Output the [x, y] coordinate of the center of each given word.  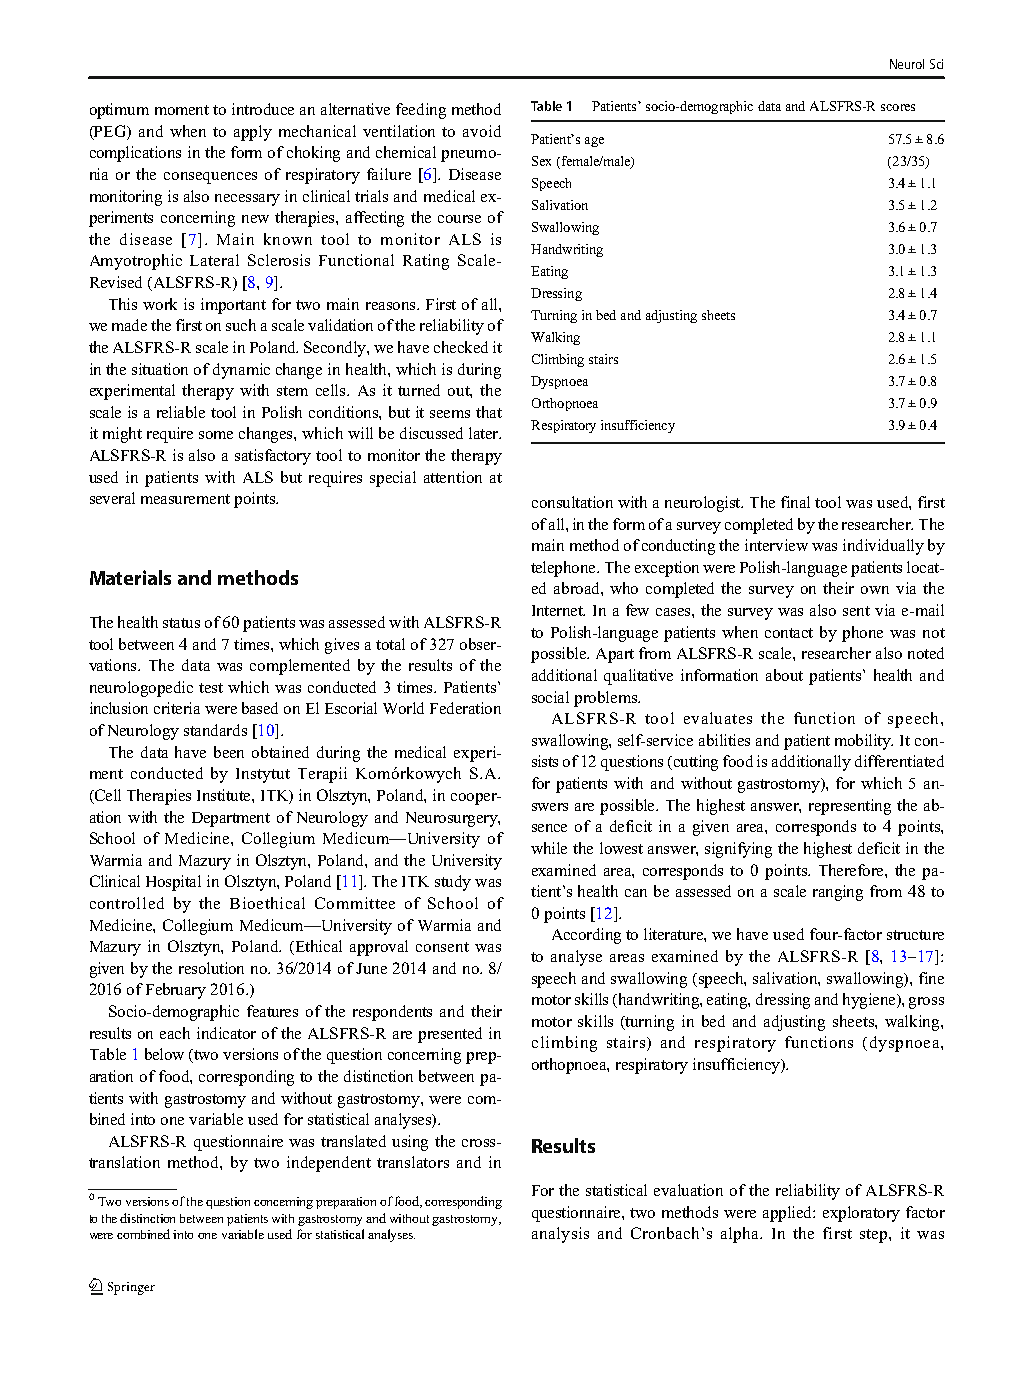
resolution [211, 968]
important [233, 306]
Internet [558, 610]
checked [461, 347]
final [795, 502]
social [550, 697]
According [586, 936]
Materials [130, 577]
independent [329, 1164]
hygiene [870, 1001]
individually [883, 547]
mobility [864, 742]
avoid [482, 131]
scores [898, 107]
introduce [263, 109]
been [229, 752]
